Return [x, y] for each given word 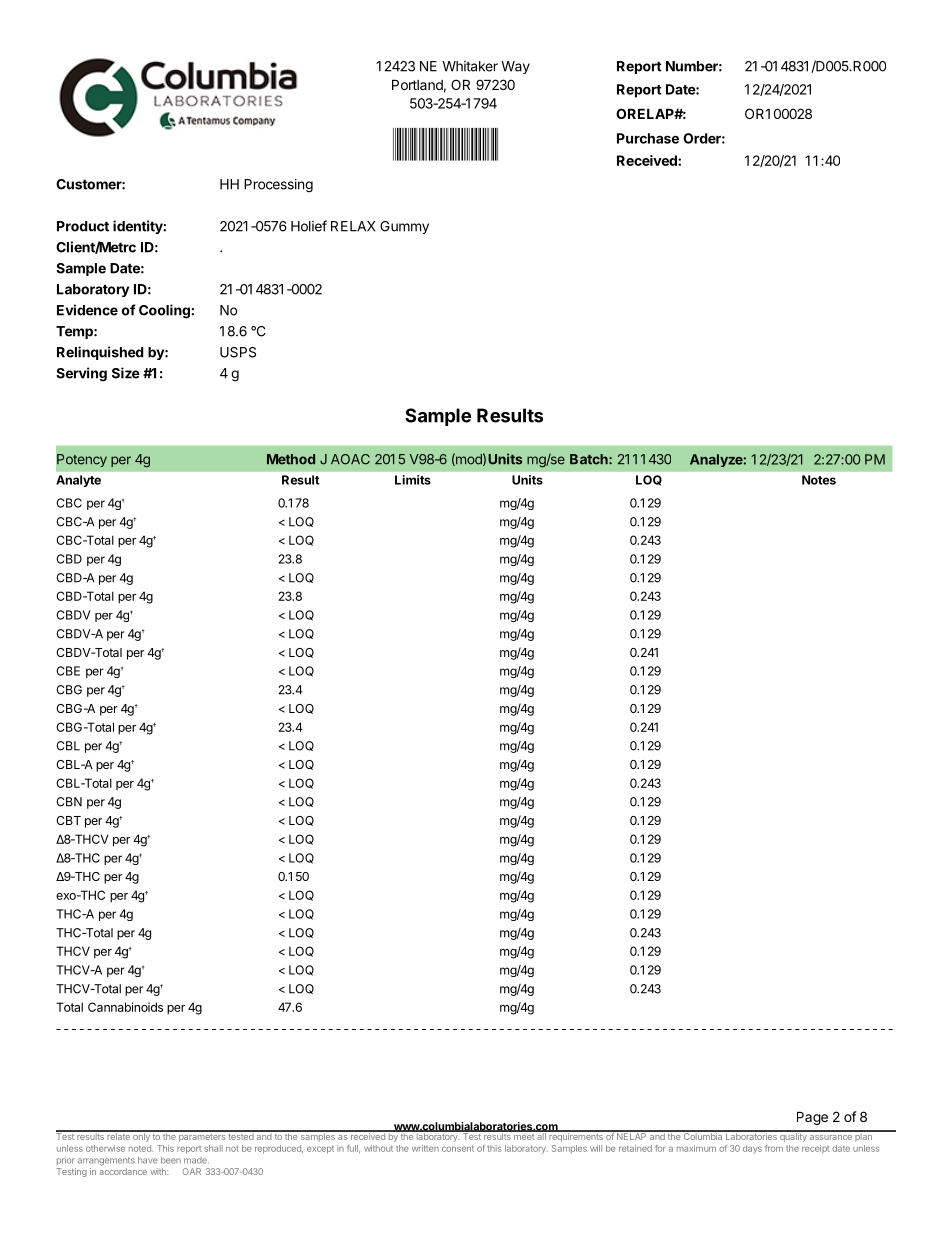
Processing [278, 186]
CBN [69, 802]
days [752, 1149]
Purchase [648, 138]
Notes [819, 480]
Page [812, 1118]
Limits [413, 480]
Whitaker [470, 66]
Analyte [78, 481]
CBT [68, 820]
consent [458, 1149]
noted [141, 1148]
